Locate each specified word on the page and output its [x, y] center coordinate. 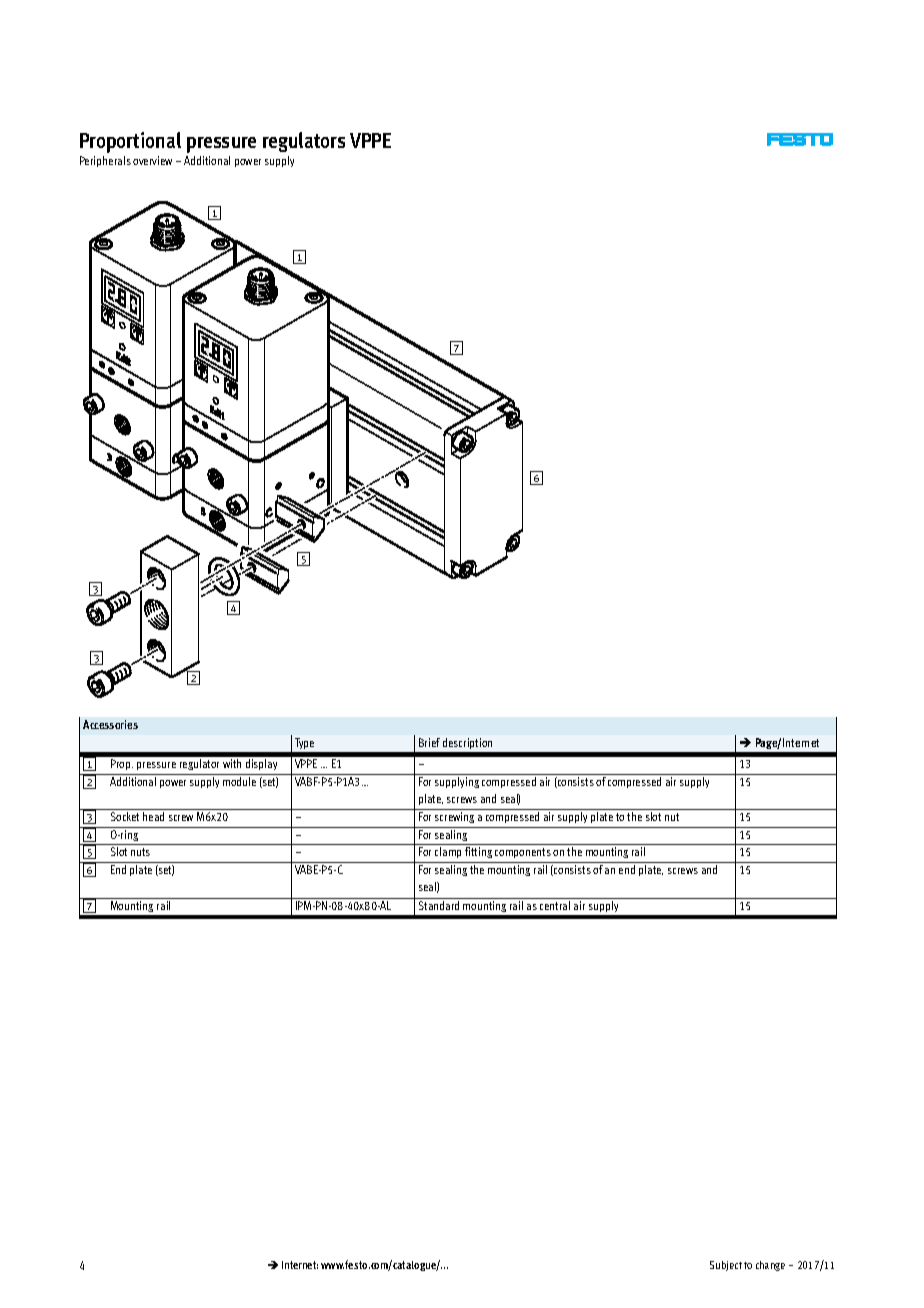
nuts [140, 852]
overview [152, 160]
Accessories [110, 724]
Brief [429, 742]
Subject [726, 1266]
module [239, 781]
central [555, 905]
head [153, 816]
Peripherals [105, 161]
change [770, 1266]
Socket [125, 816]
